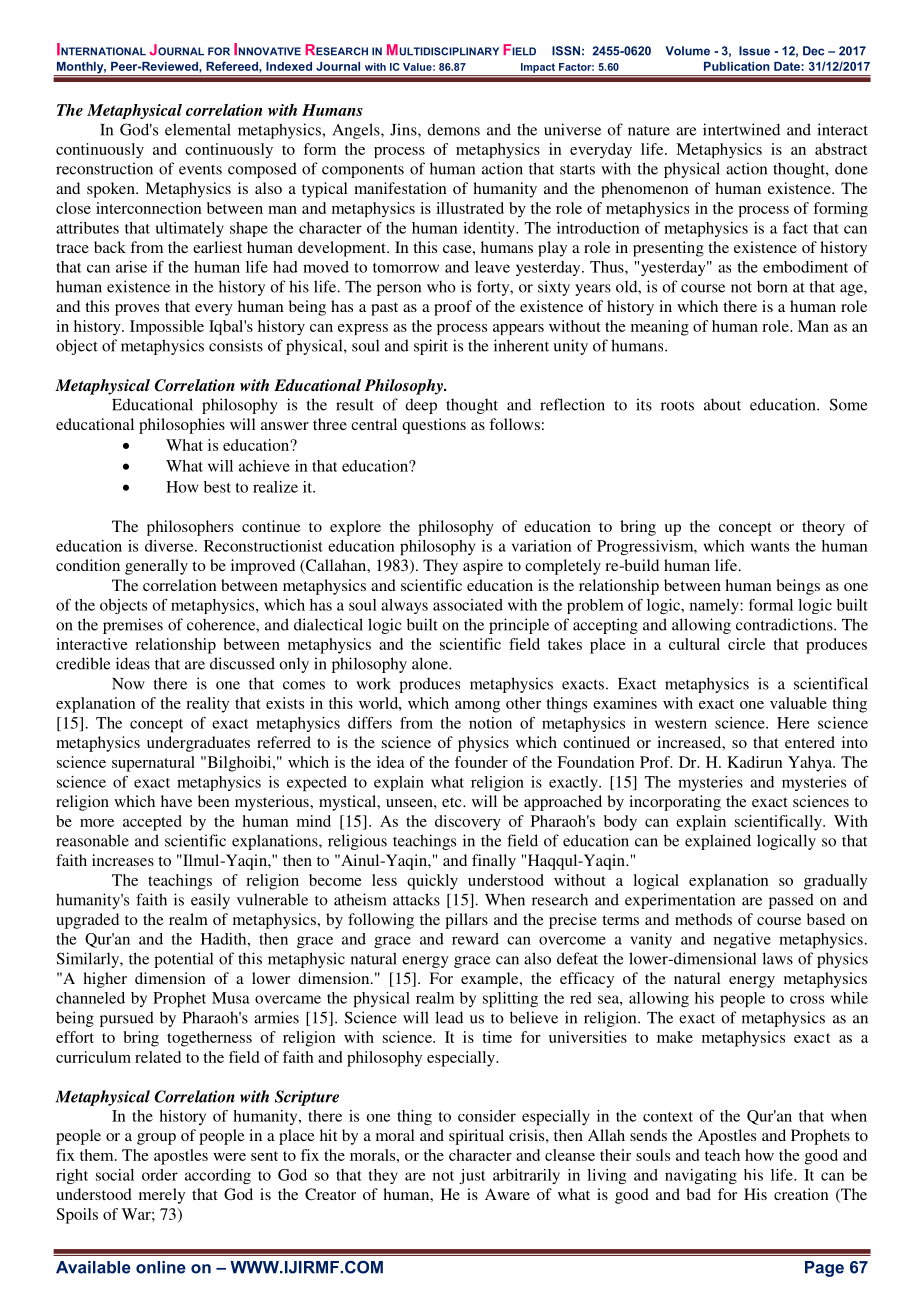 The height and width of the screenshot is (1308, 924). I want to click on aspire, so click(483, 567).
